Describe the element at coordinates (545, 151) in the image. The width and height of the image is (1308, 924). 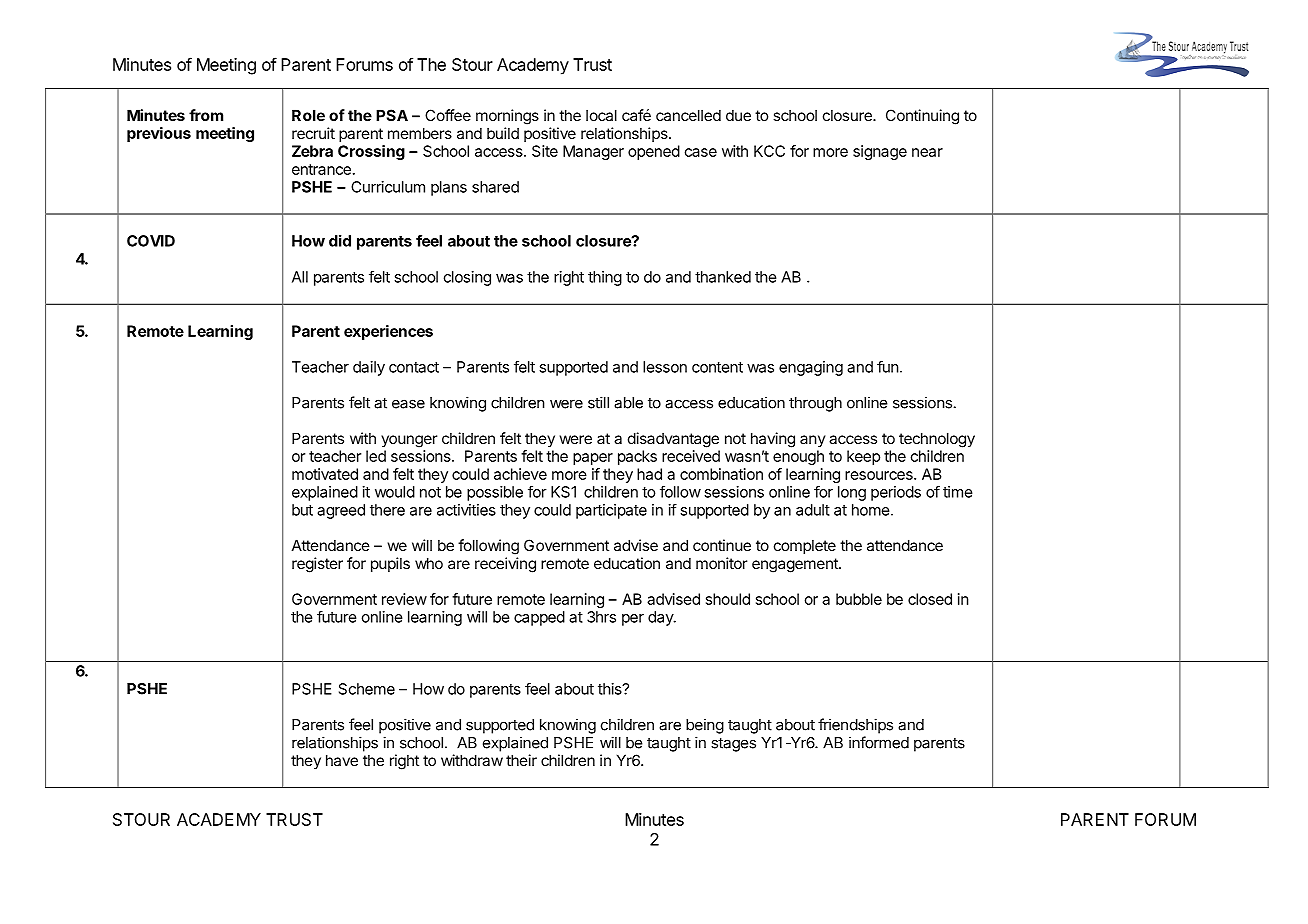
I see `Site` at that location.
